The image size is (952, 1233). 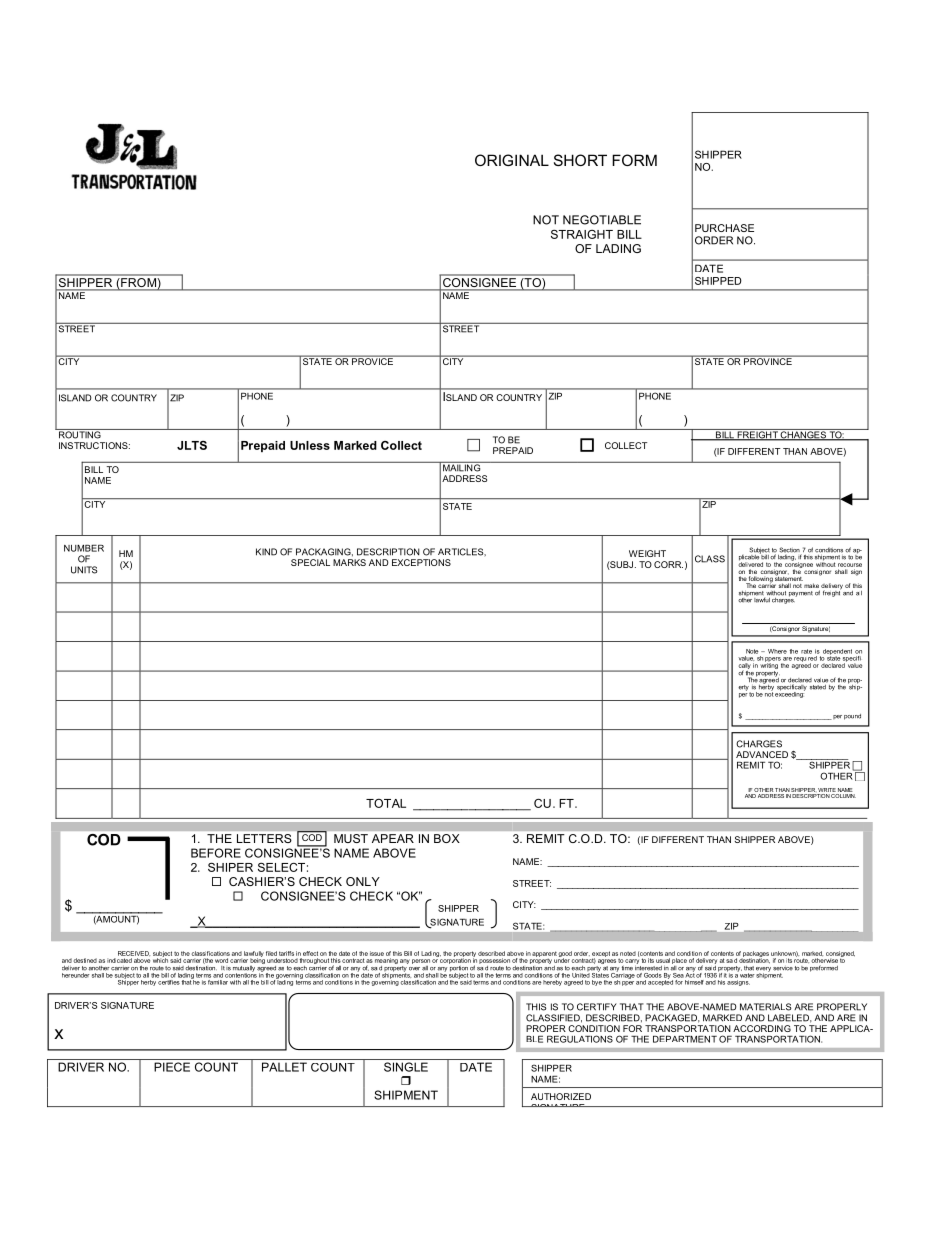 What do you see at coordinates (406, 1067) in the page?
I see `SINGLE` at bounding box center [406, 1067].
